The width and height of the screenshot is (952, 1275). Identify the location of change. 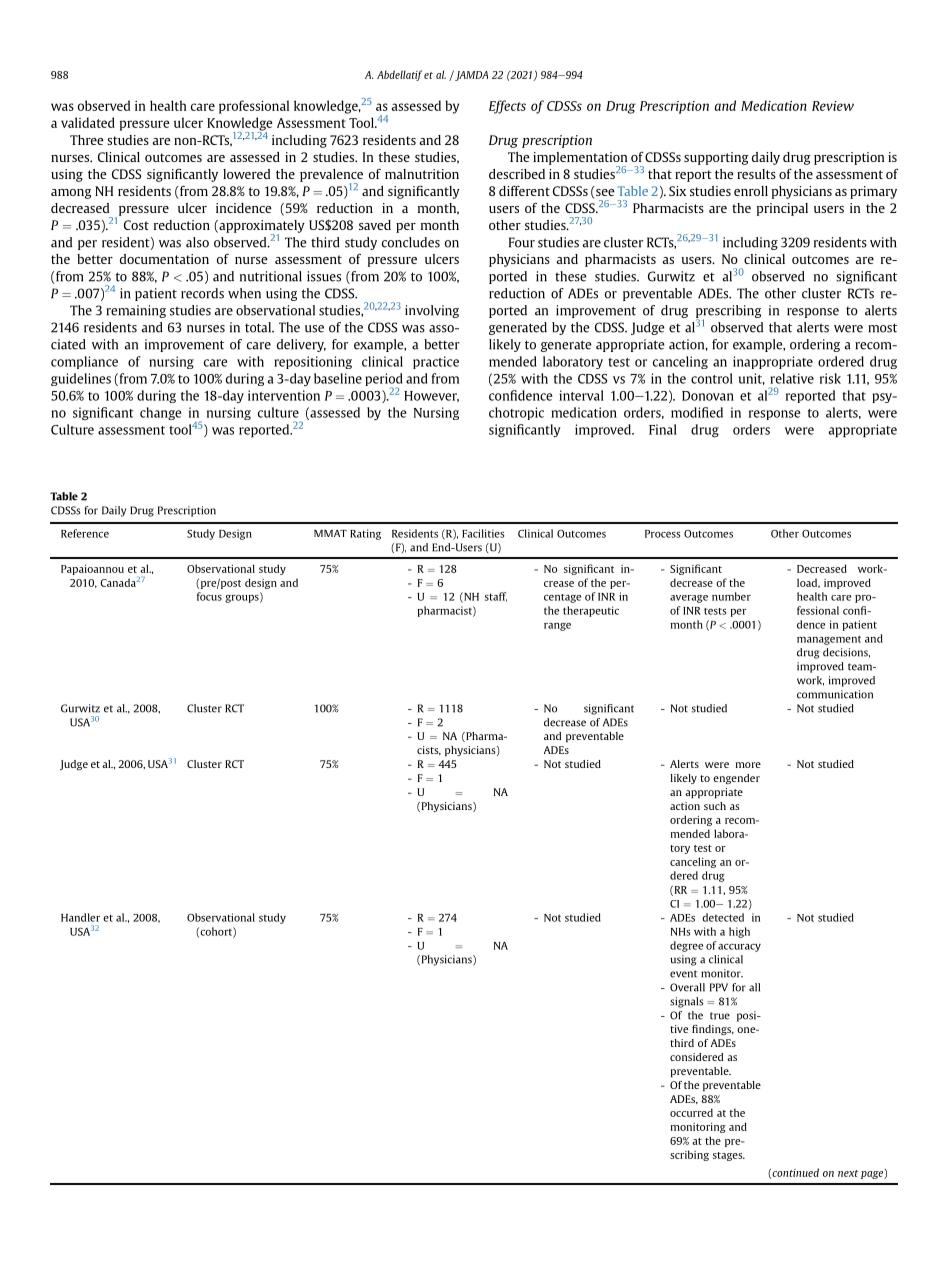
(160, 413).
